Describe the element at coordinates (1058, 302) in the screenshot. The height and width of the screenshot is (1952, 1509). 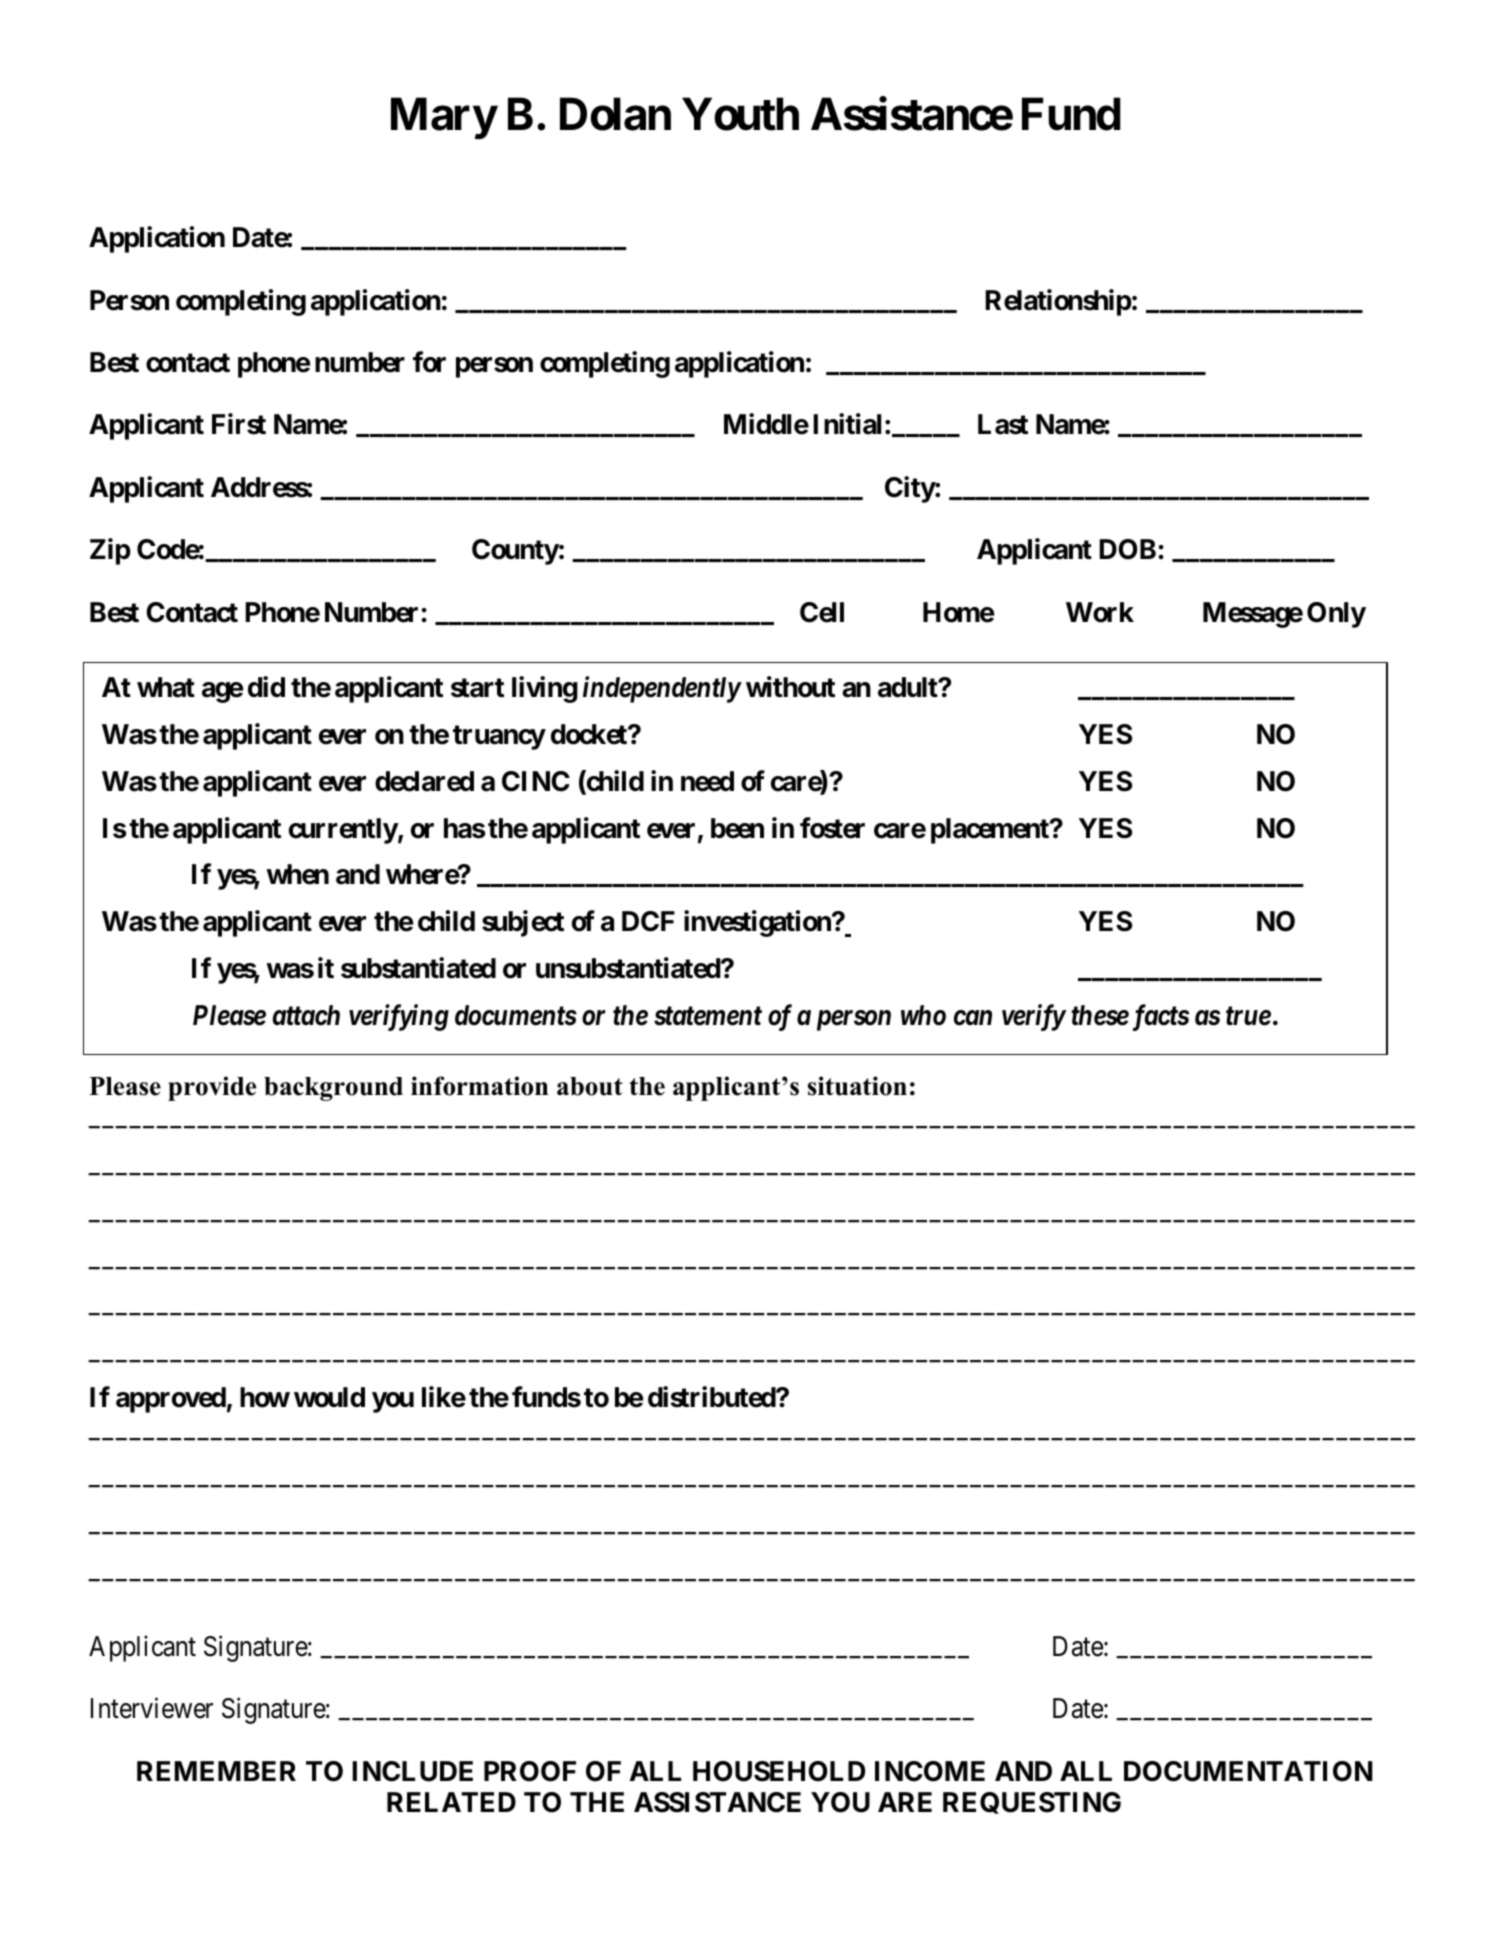
I see `Relationship` at that location.
